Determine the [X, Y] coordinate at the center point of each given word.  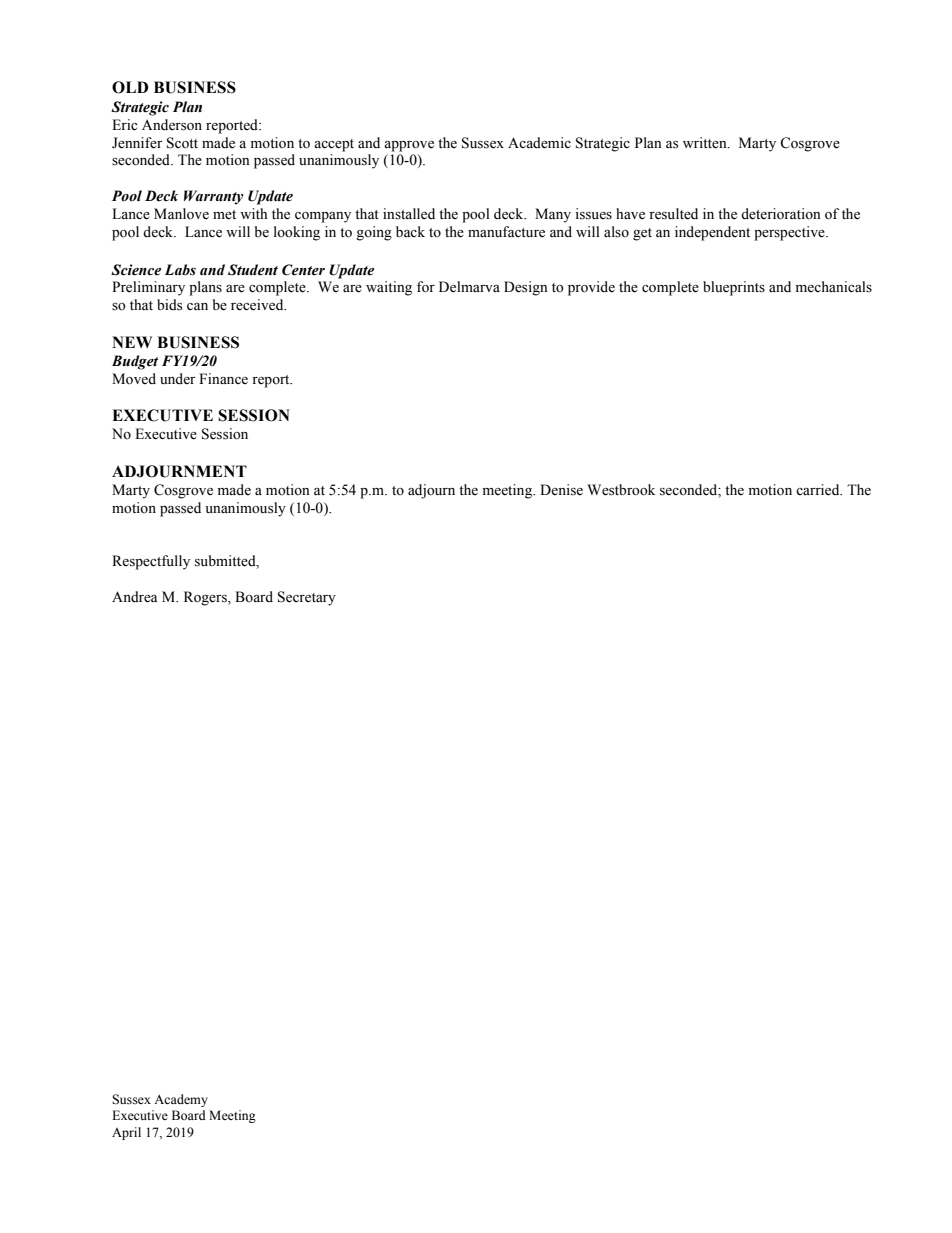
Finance [223, 379]
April [126, 1133]
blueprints [734, 288]
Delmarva [469, 287]
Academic [539, 143]
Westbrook [621, 490]
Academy [181, 1100]
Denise [561, 490]
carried [819, 490]
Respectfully [151, 562]
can [197, 306]
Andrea [135, 597]
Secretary [307, 598]
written [706, 143]
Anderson [172, 125]
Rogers [206, 598]
